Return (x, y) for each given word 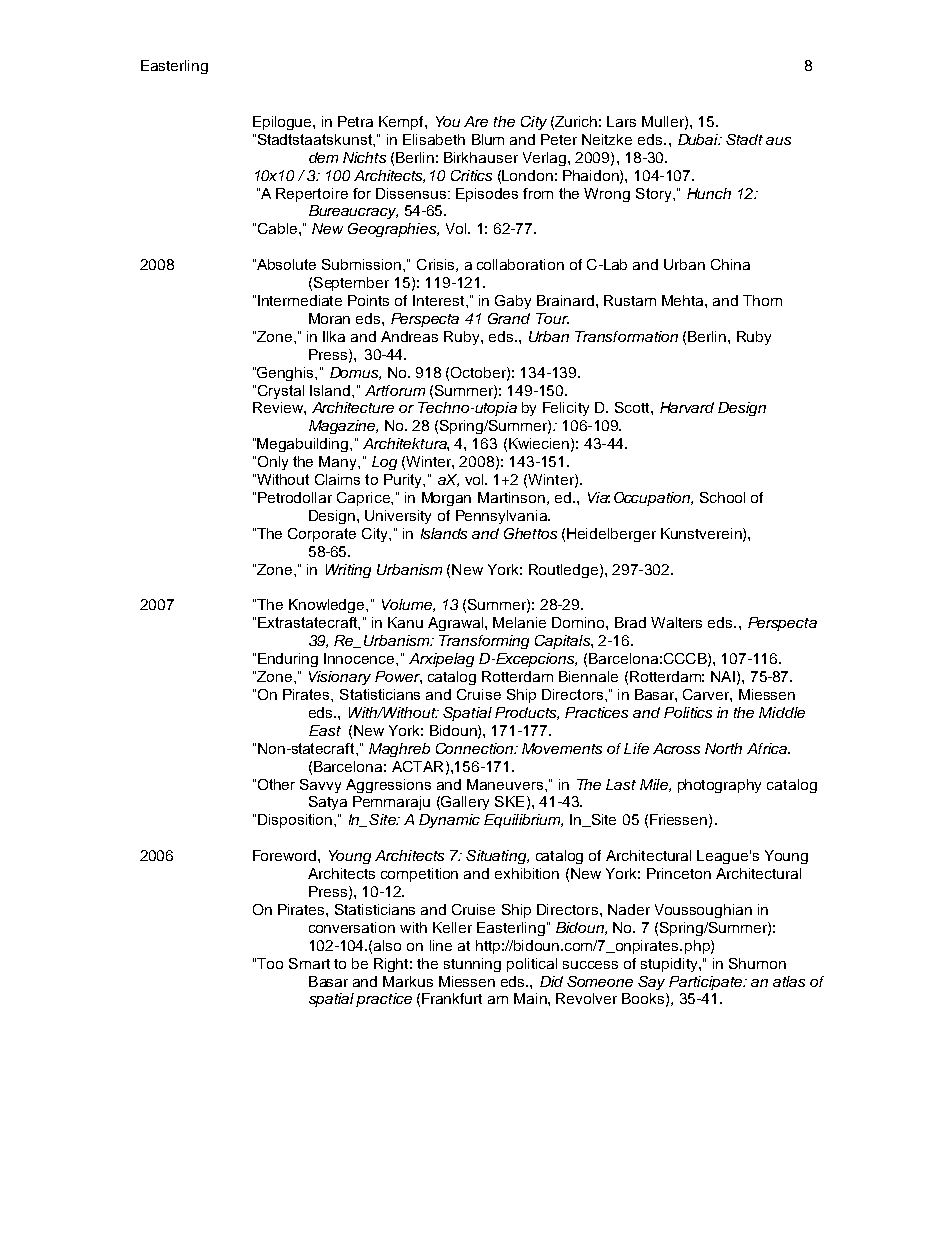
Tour (552, 318)
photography (719, 786)
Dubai (699, 139)
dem (323, 157)
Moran (329, 318)
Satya (328, 803)
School (722, 497)
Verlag (546, 159)
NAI (723, 676)
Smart (309, 963)
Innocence (360, 658)
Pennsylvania (503, 517)
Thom (762, 300)
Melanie (519, 622)
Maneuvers (506, 784)
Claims (337, 479)
